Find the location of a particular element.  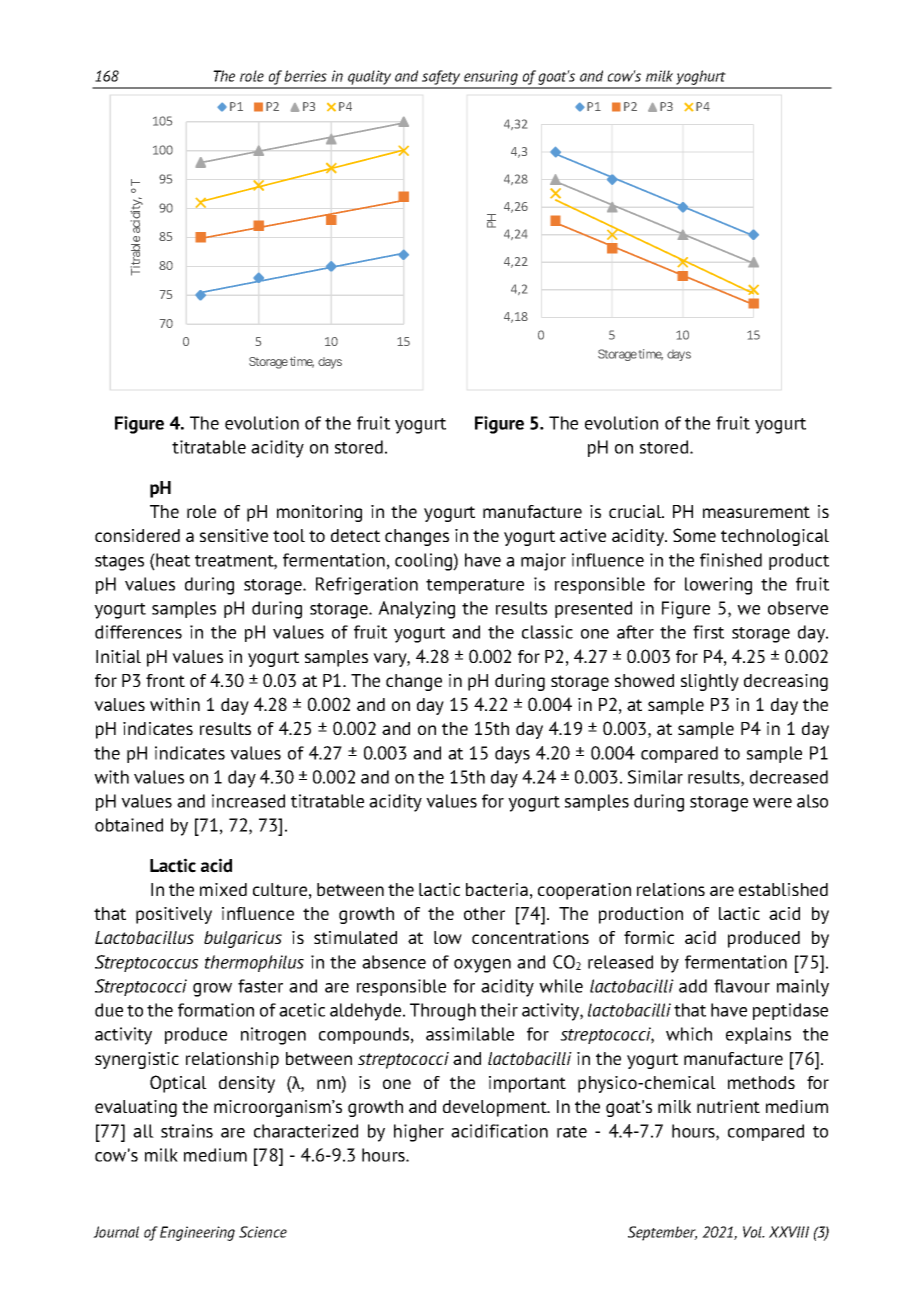

Engineering is located at coordinates (197, 1233).
